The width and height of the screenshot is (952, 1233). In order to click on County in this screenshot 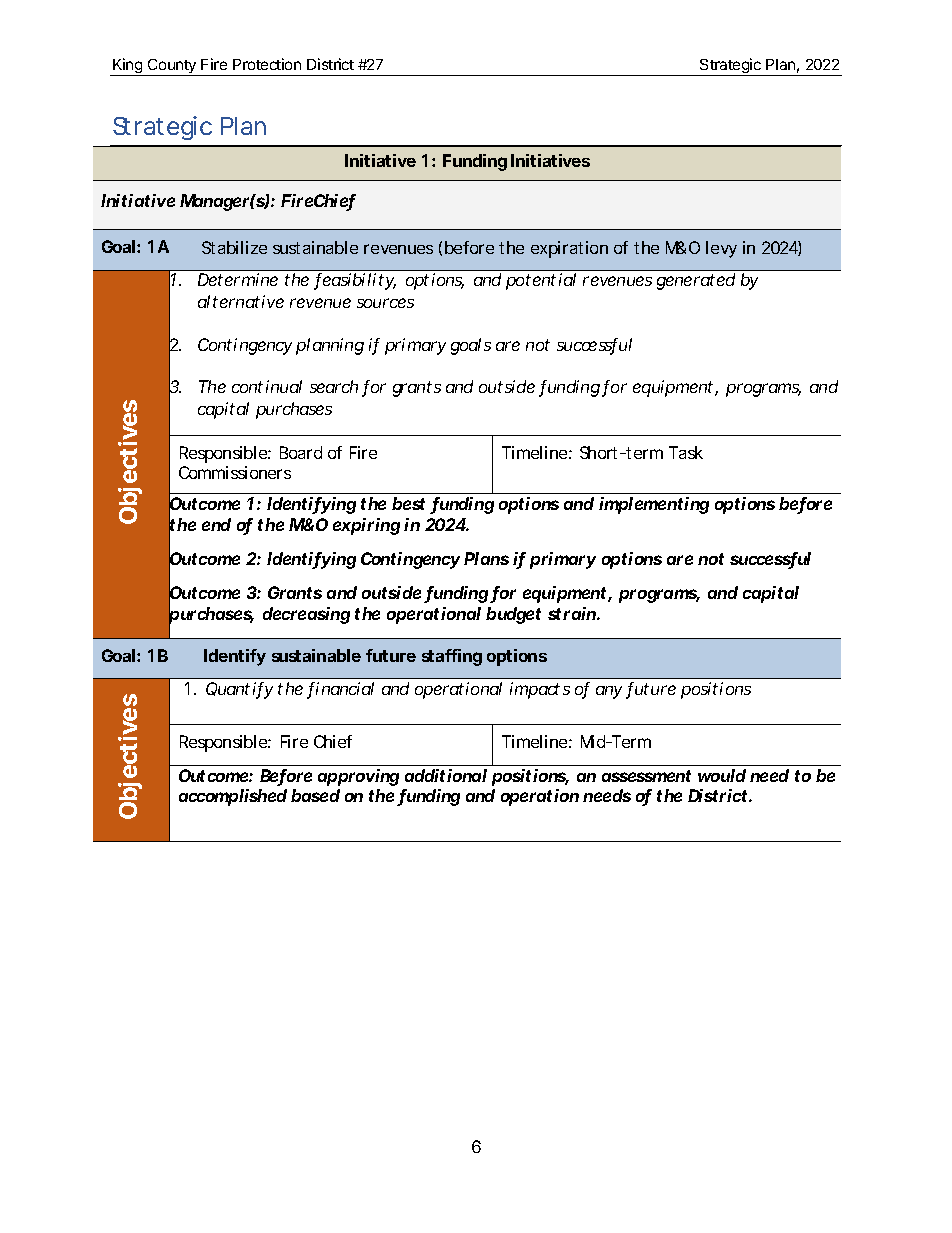, I will do `click(172, 67)`.
